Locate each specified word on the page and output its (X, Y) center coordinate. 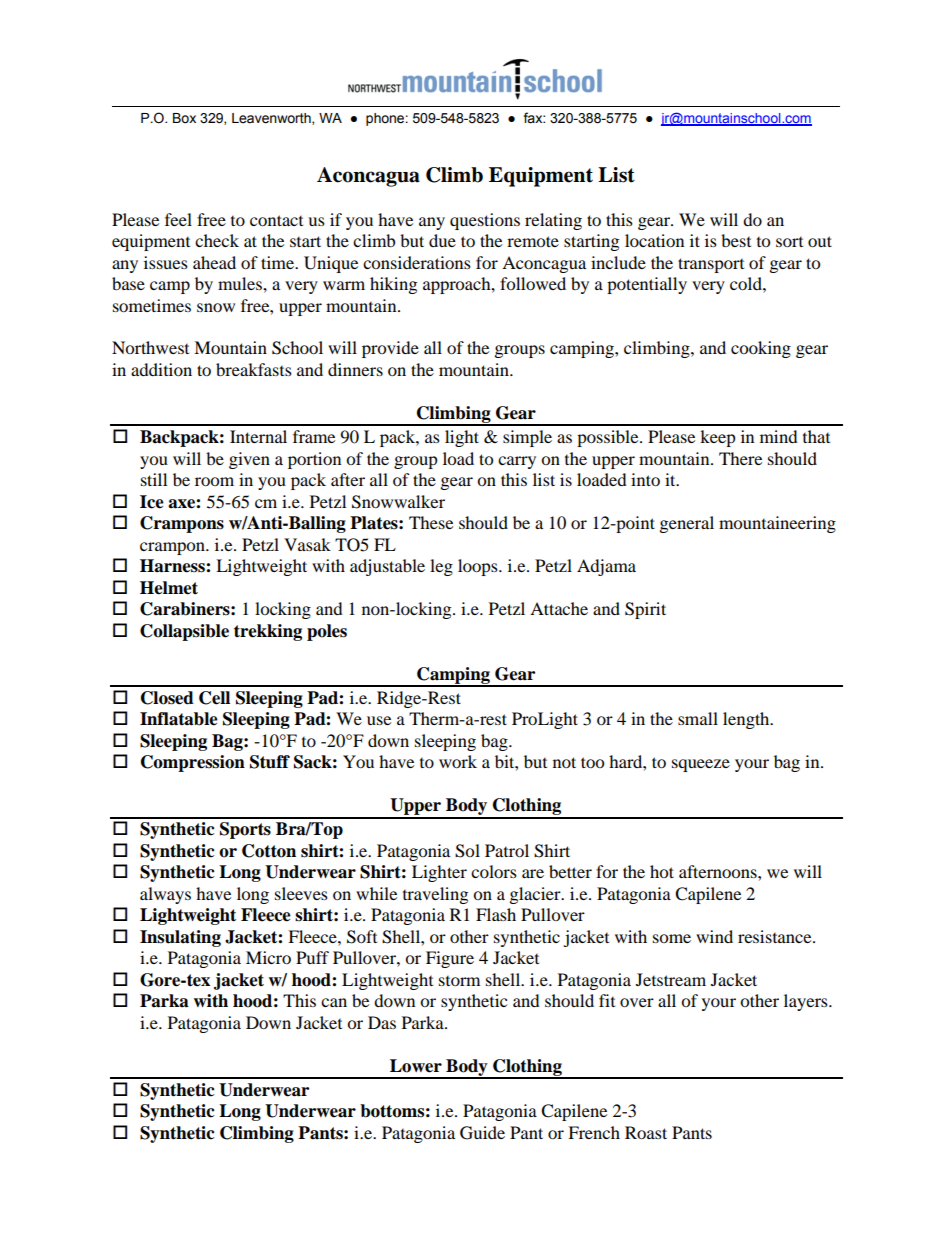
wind (714, 936)
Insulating (180, 938)
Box (184, 118)
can (334, 1002)
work (458, 761)
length (747, 720)
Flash (496, 914)
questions (485, 221)
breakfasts (254, 369)
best (736, 240)
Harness (173, 566)
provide (390, 349)
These (431, 522)
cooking (761, 349)
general (687, 524)
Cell (214, 698)
